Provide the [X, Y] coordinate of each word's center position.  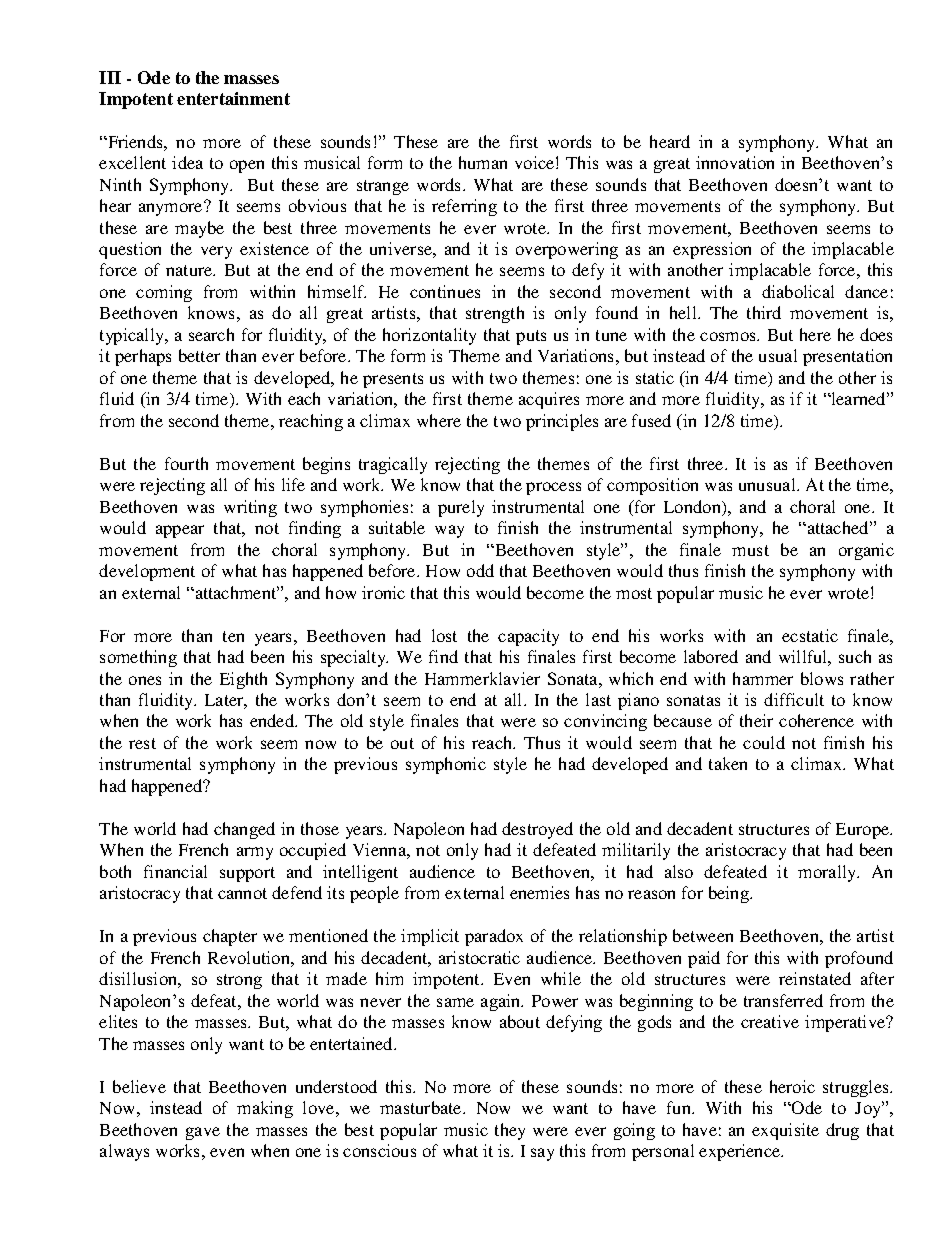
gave [203, 1133]
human [483, 162]
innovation [735, 162]
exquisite [785, 1131]
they [510, 1131]
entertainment [233, 98]
